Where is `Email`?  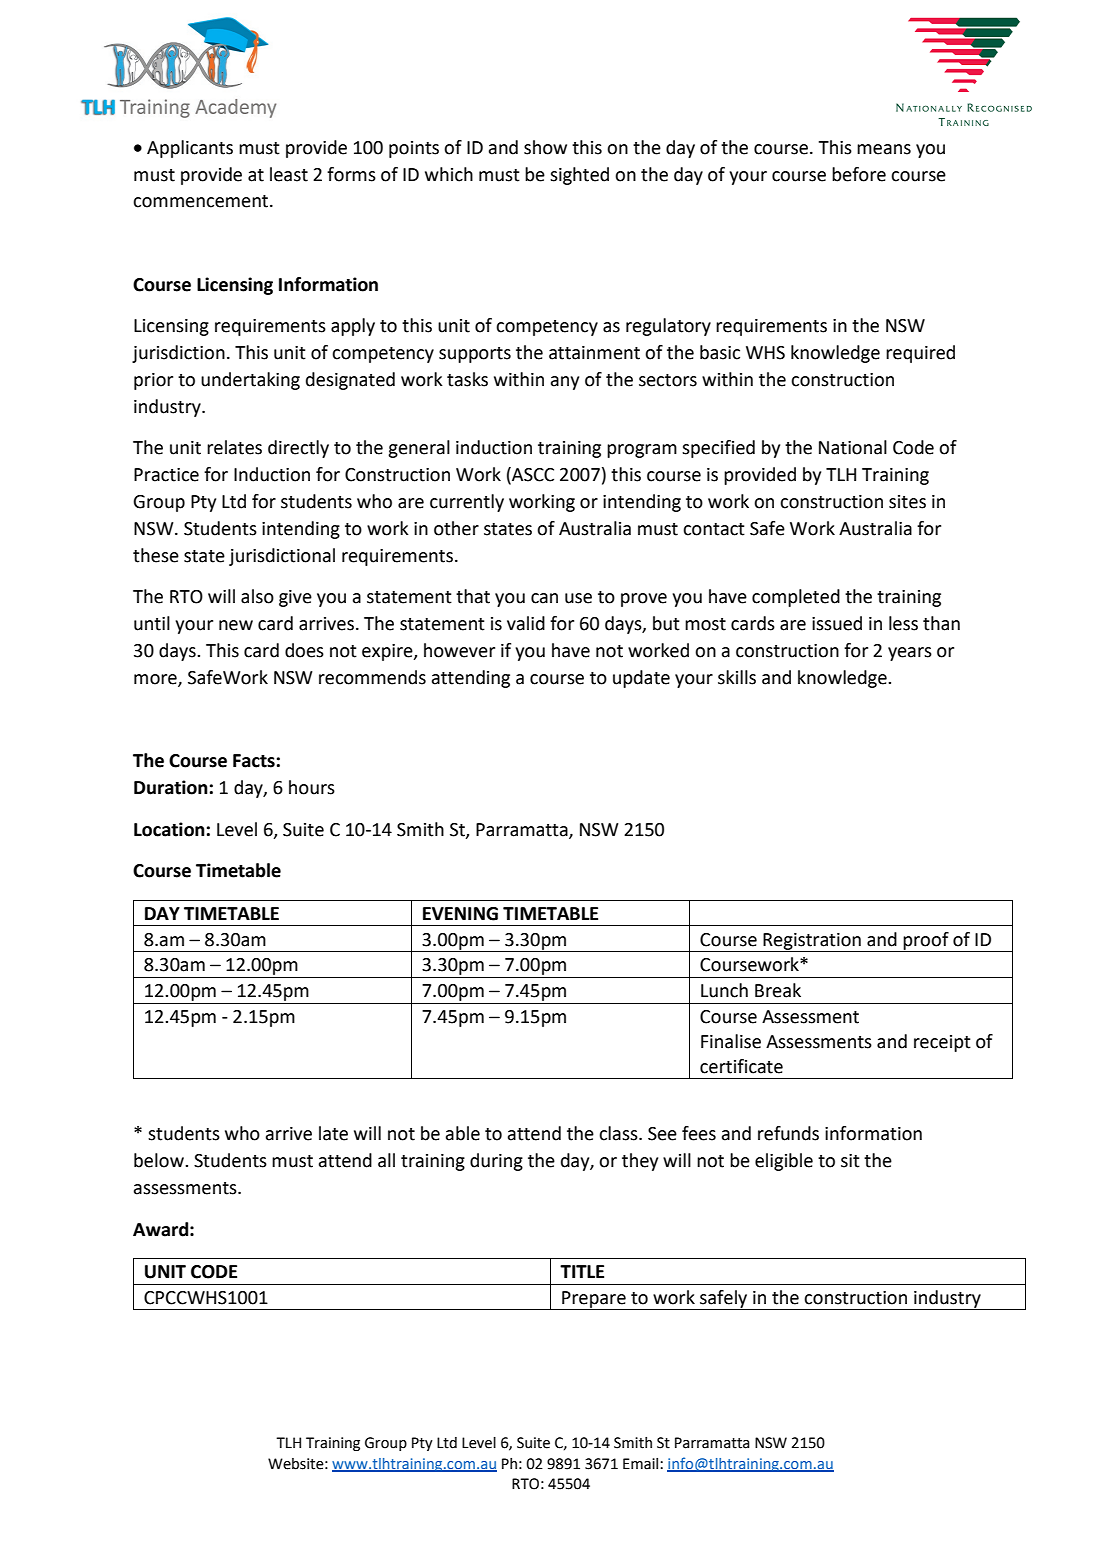
Email is located at coordinates (642, 1464).
